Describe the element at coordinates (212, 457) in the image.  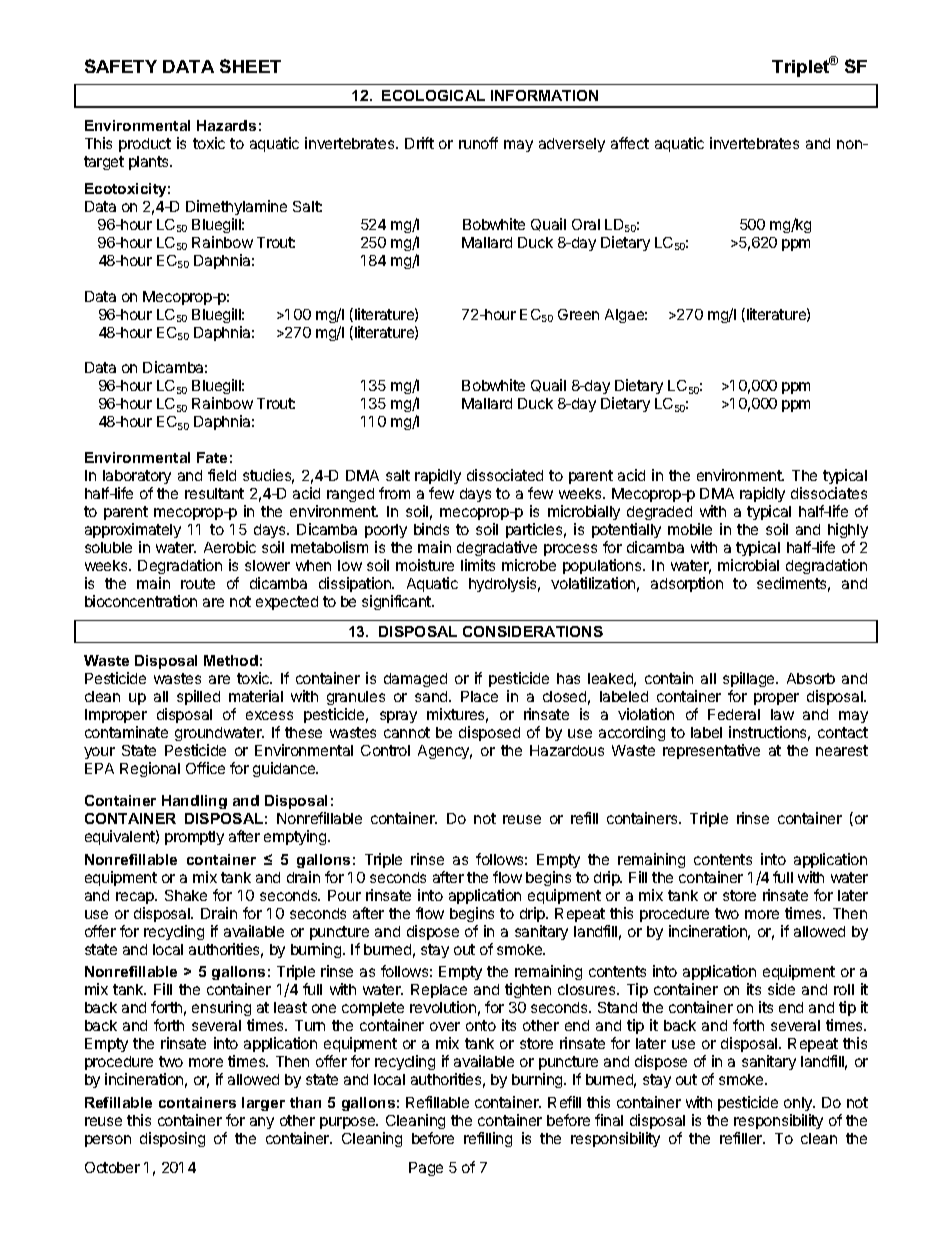
I see `Fate` at that location.
